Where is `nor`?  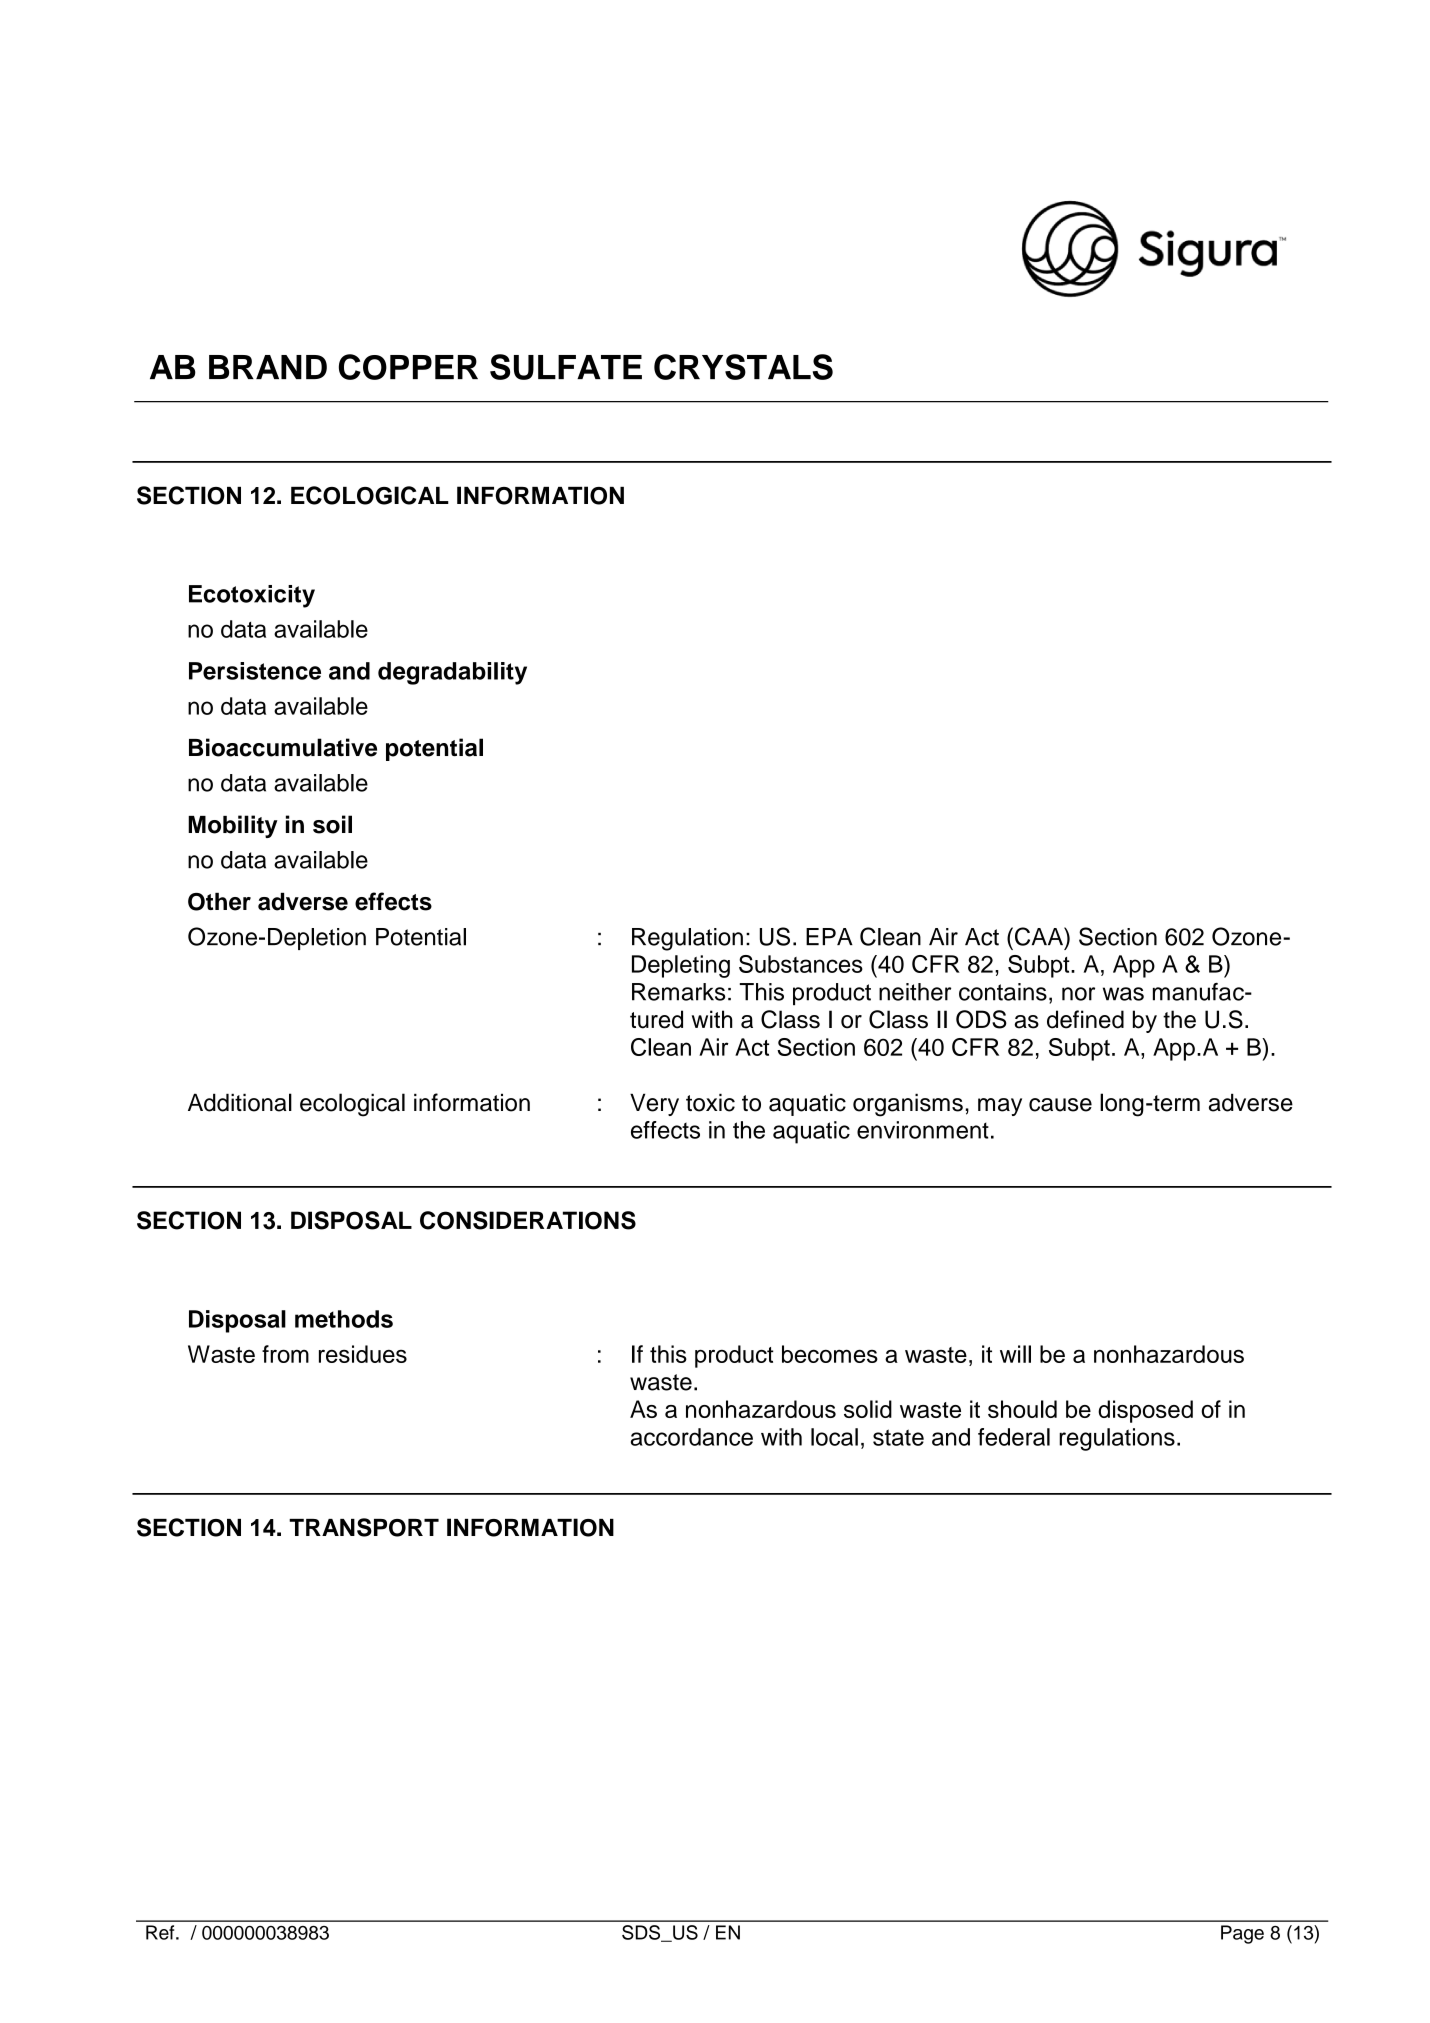 nor is located at coordinates (1078, 994).
